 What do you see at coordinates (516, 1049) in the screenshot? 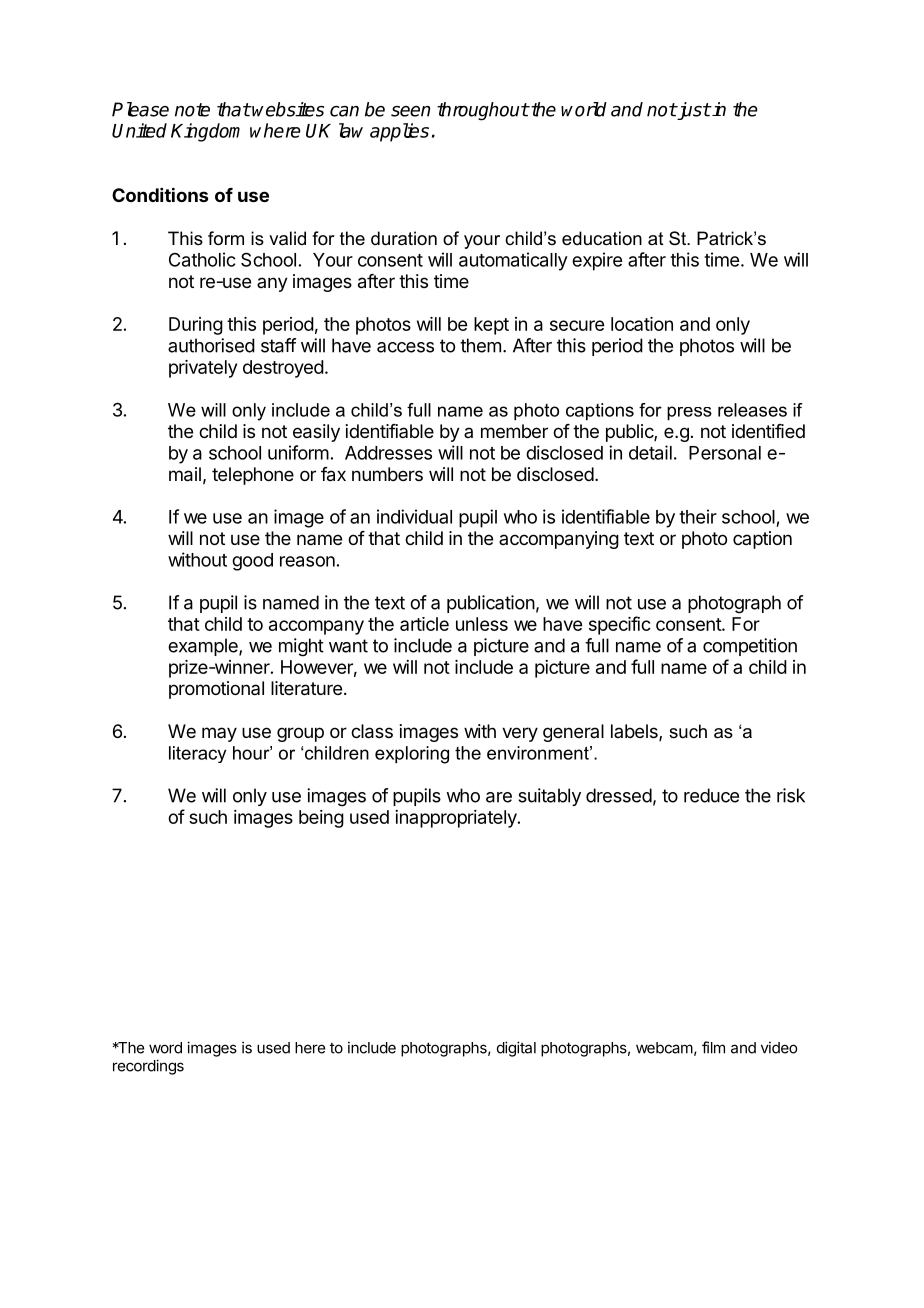
I see `digital` at bounding box center [516, 1049].
